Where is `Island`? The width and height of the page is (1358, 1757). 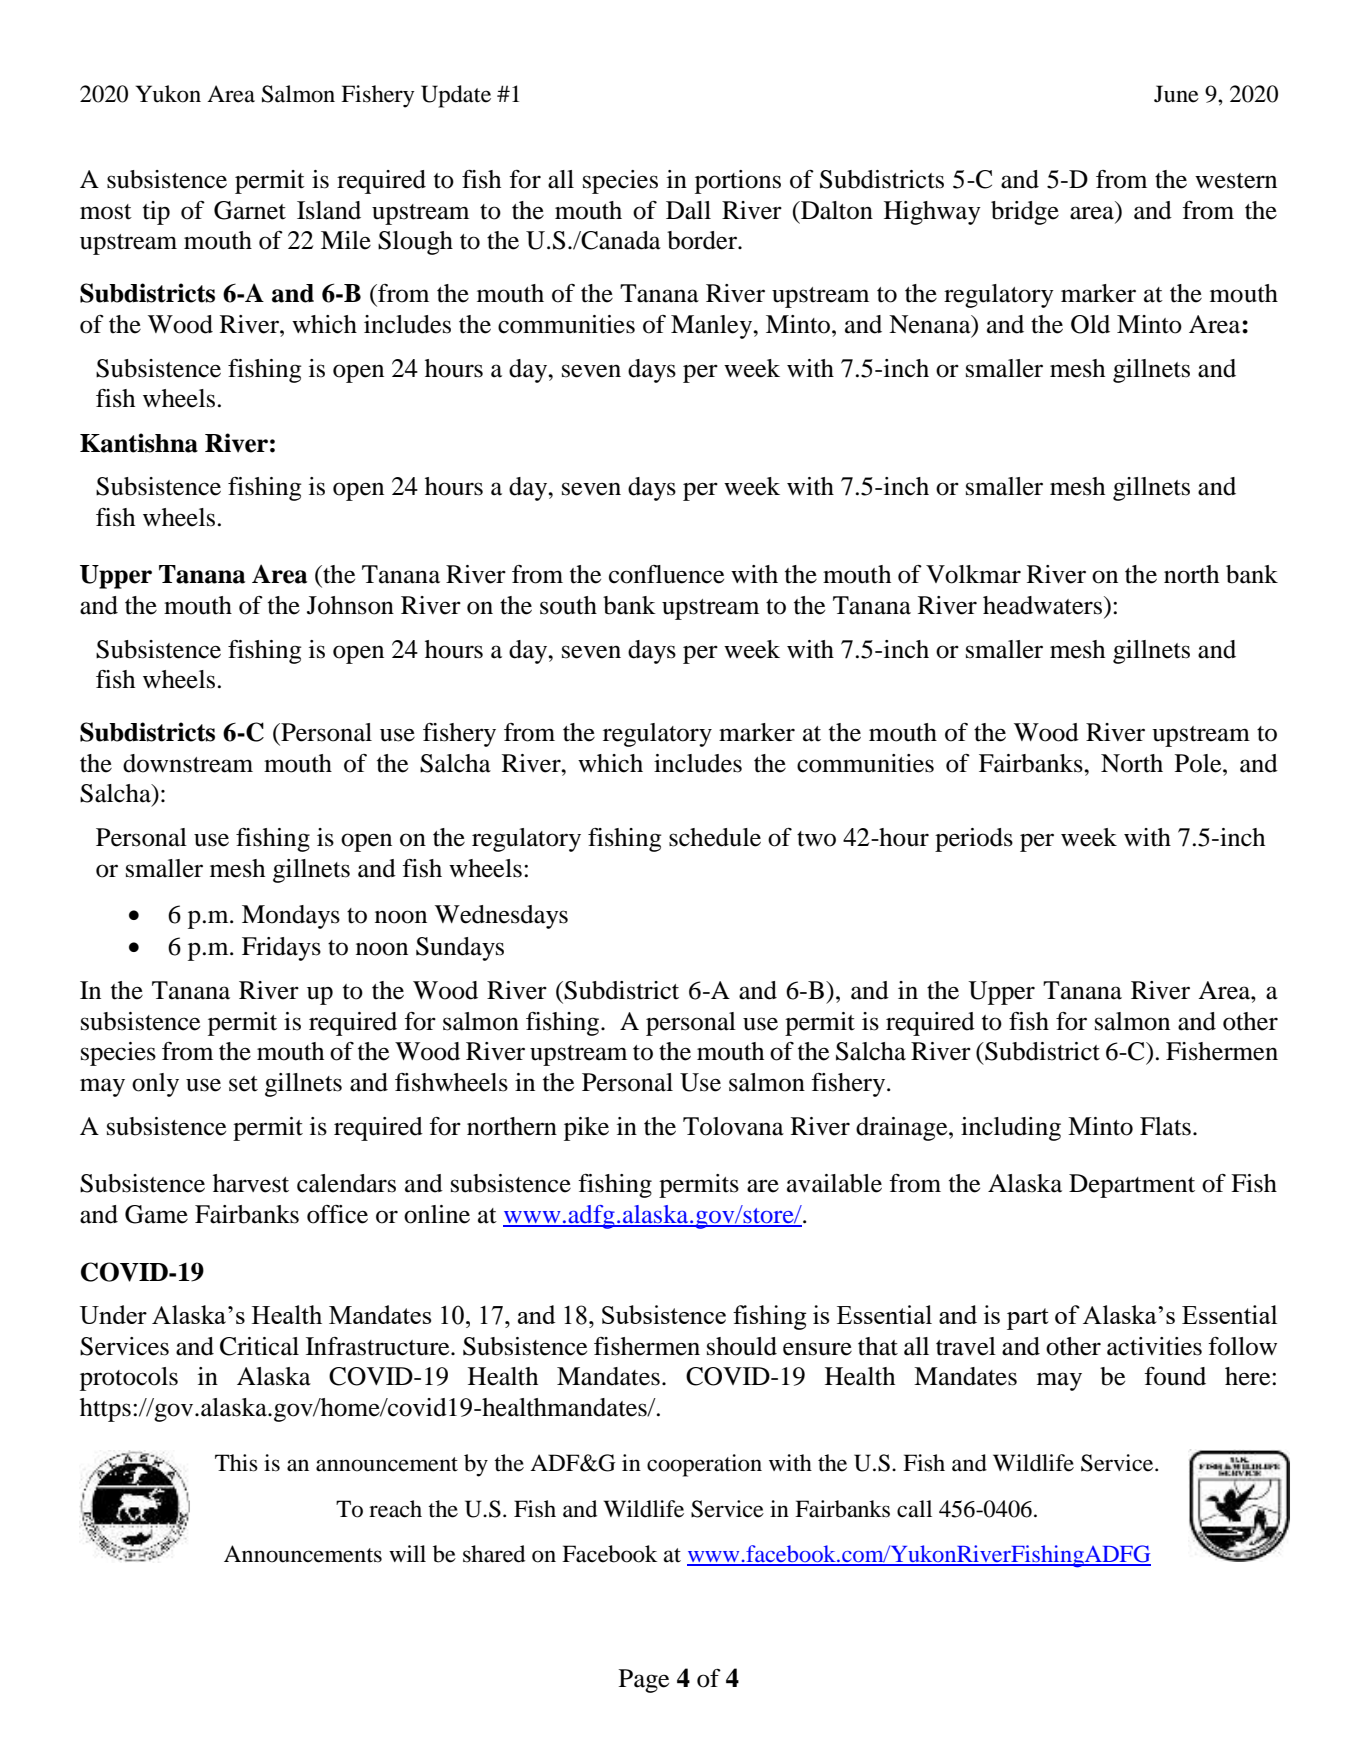
Island is located at coordinates (329, 210).
